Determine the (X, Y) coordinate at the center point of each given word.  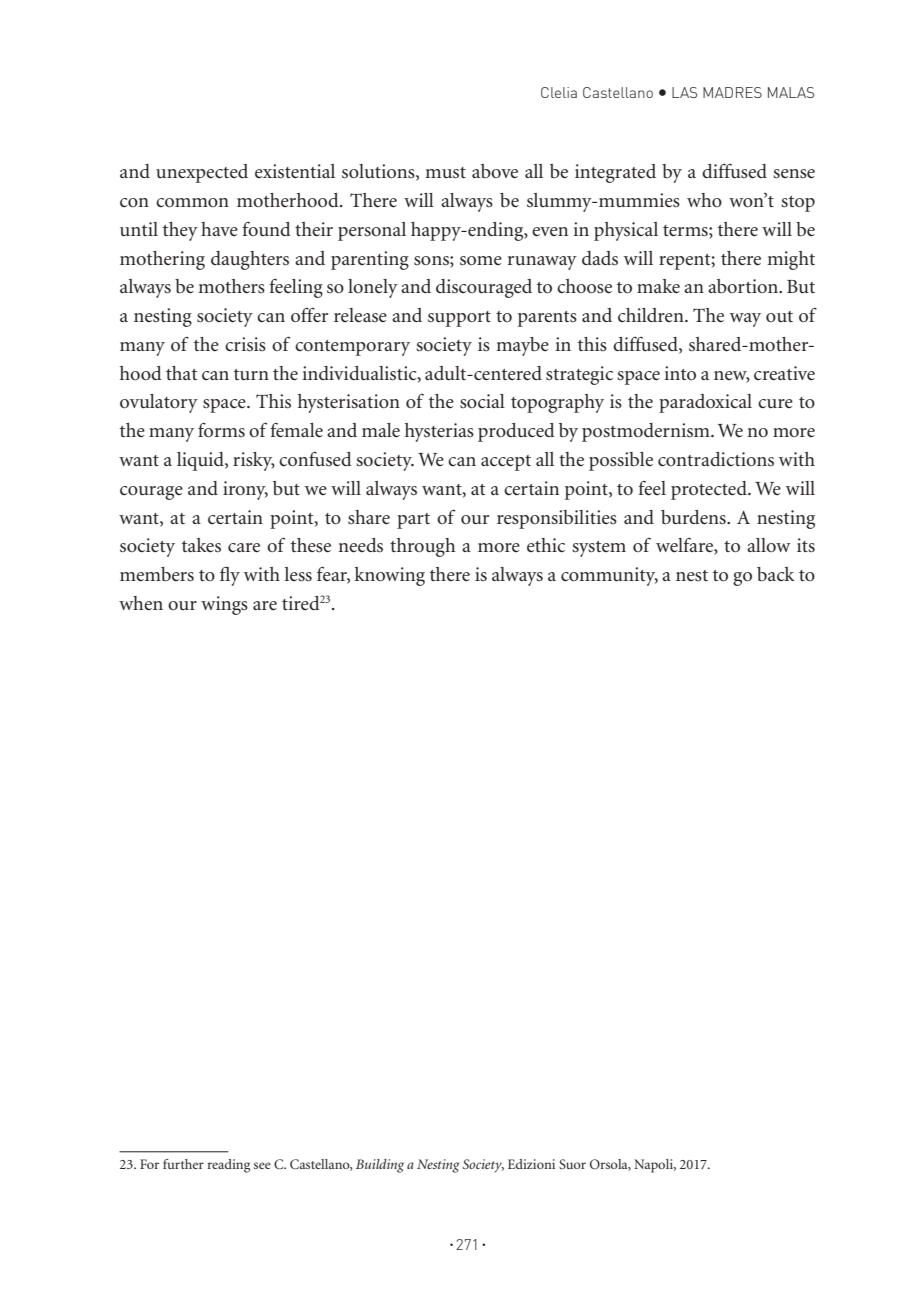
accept (506, 463)
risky (254, 461)
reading (228, 1166)
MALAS (791, 92)
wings (224, 605)
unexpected (202, 173)
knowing (389, 576)
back (776, 574)
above (495, 171)
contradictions (716, 459)
